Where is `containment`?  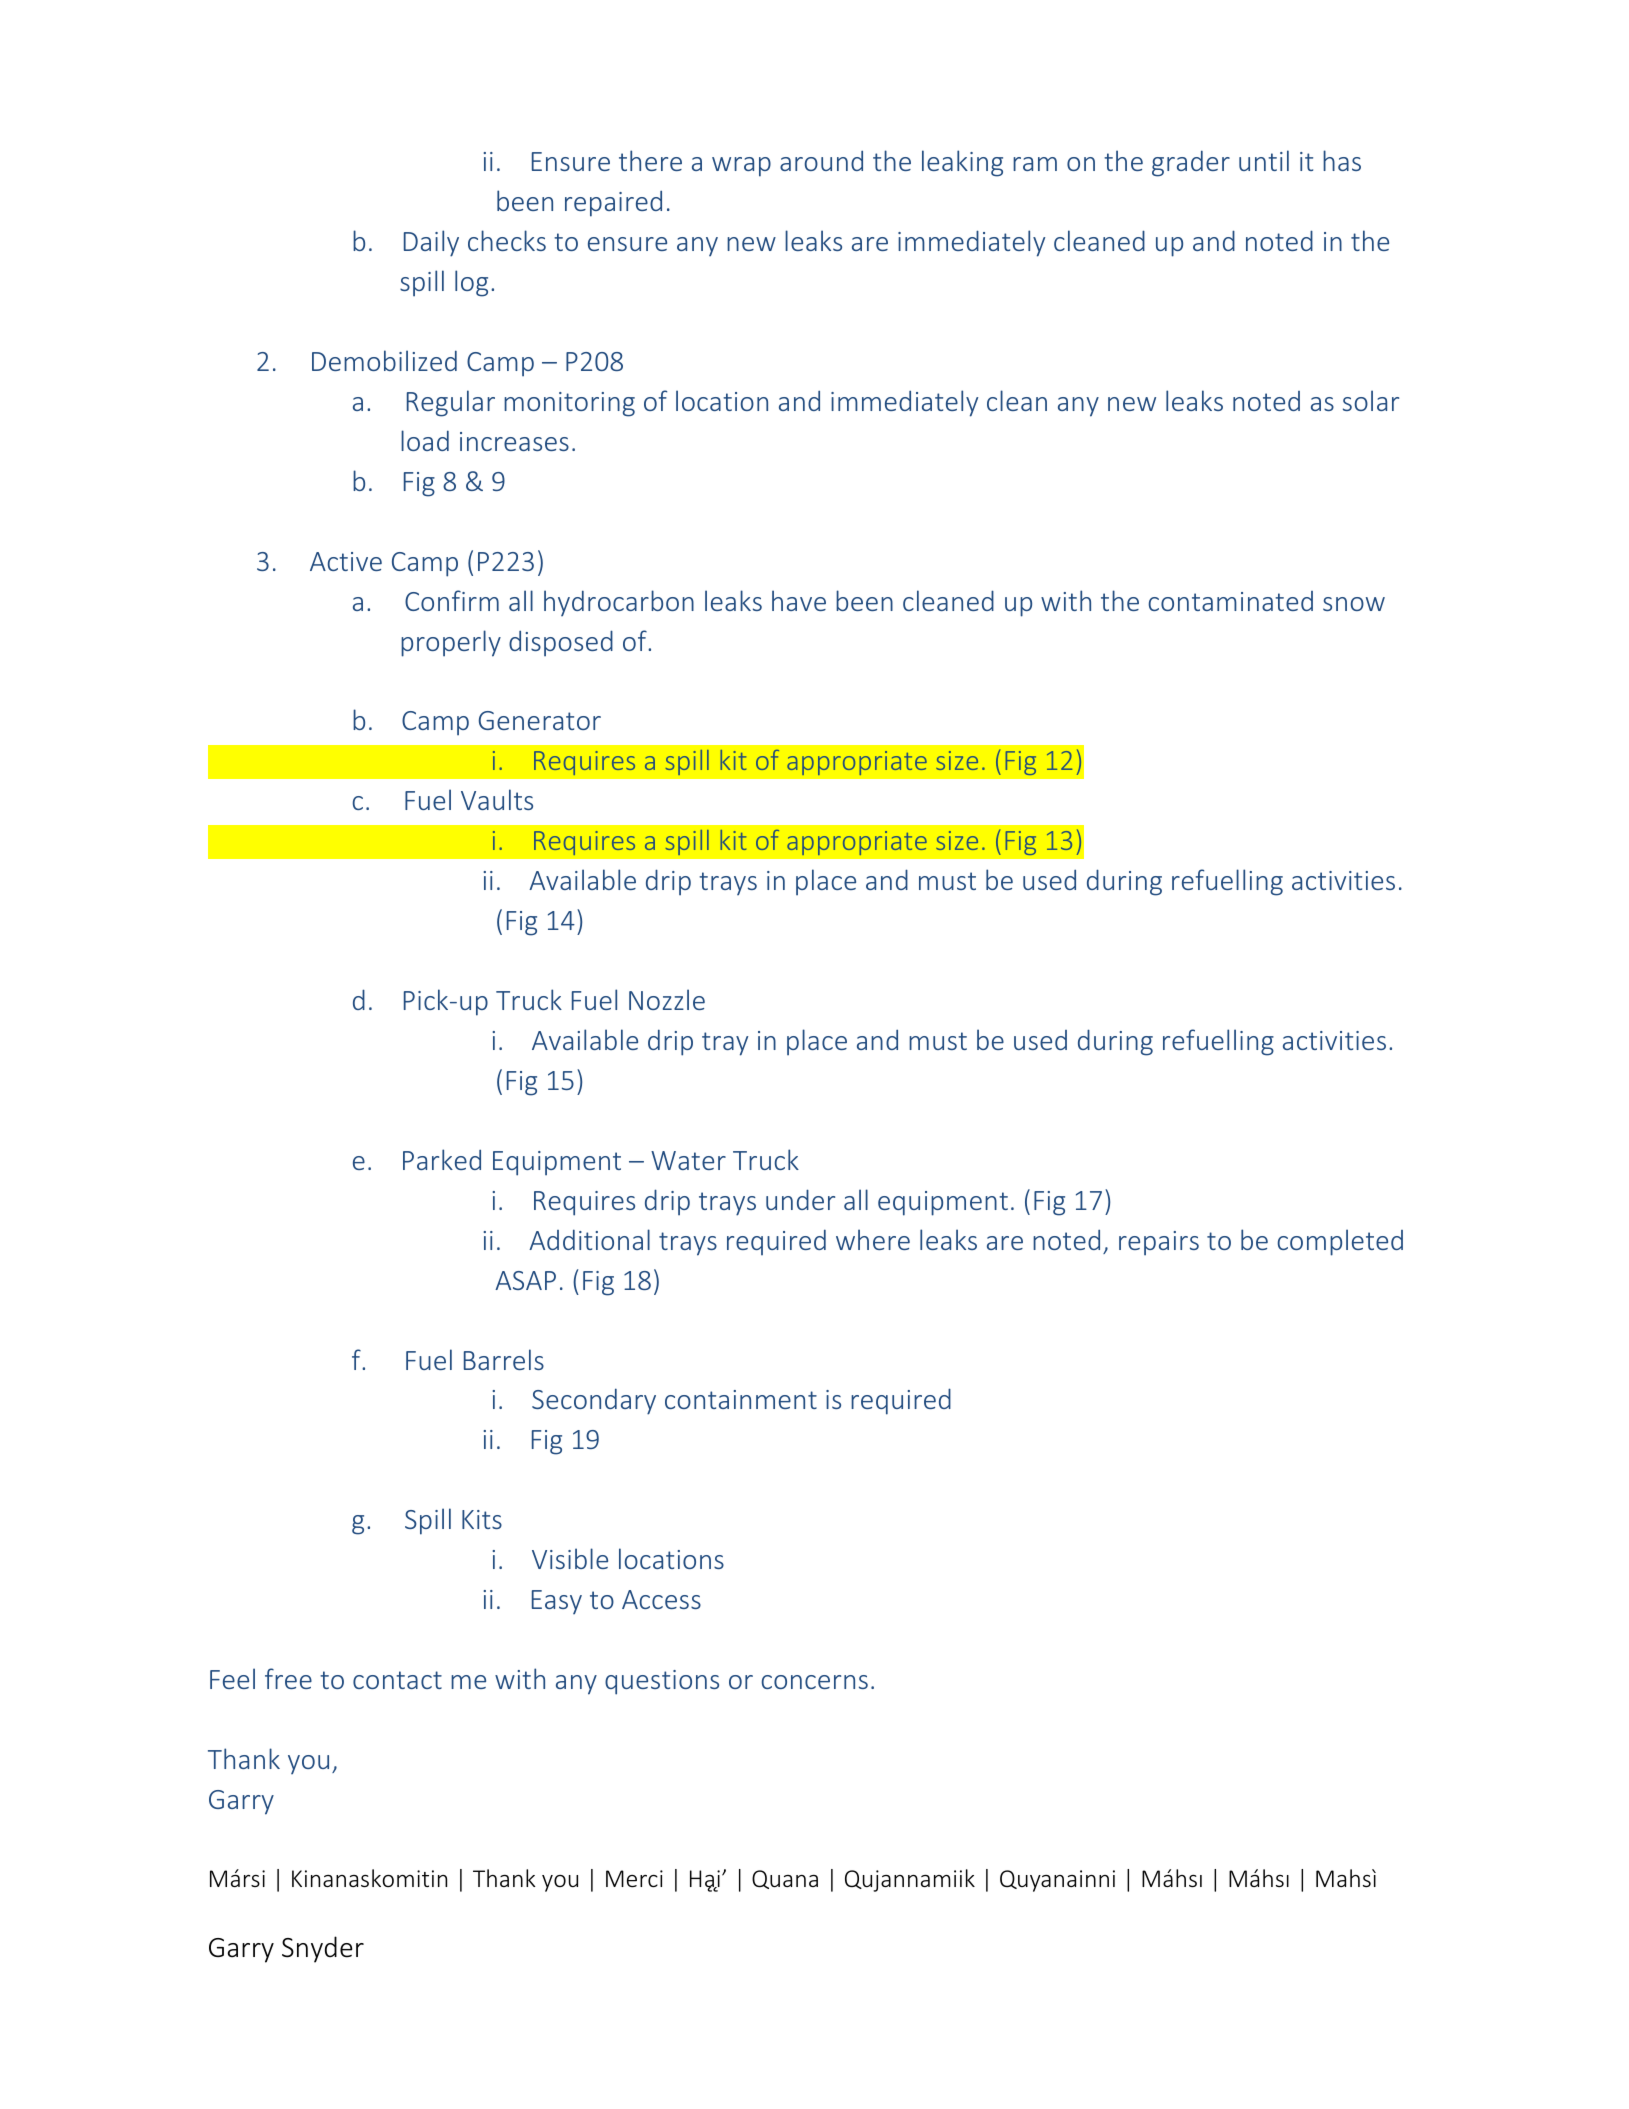
containment is located at coordinates (741, 1399).
